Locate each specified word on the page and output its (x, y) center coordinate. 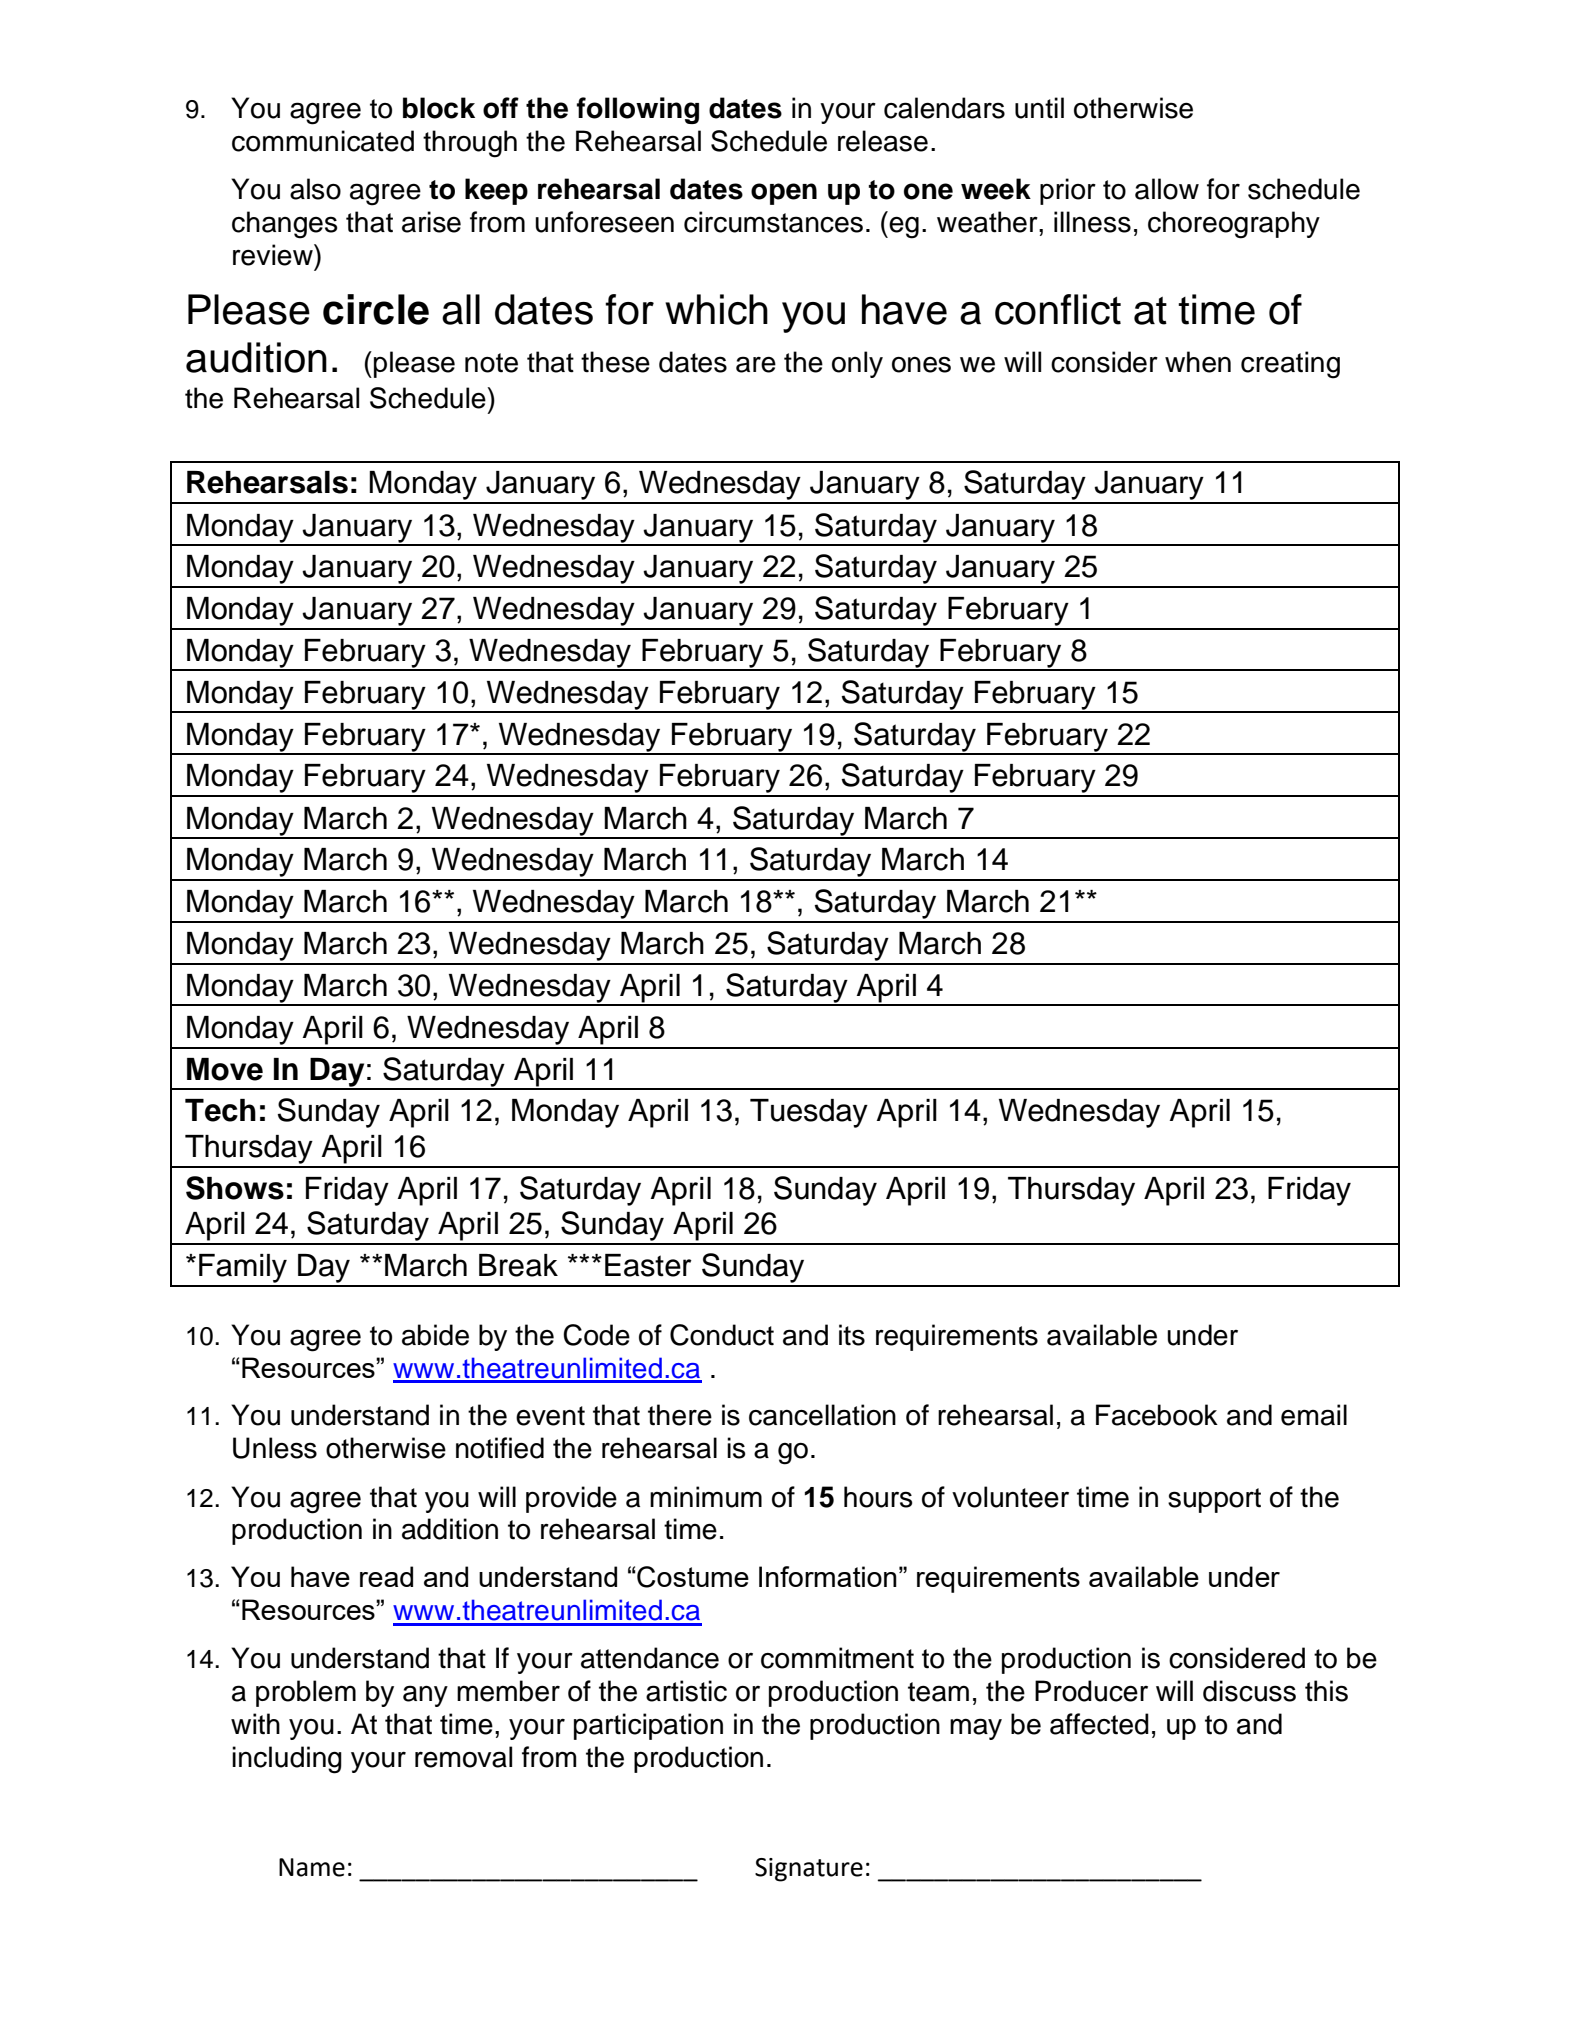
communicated (323, 141)
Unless (275, 1448)
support (1214, 1500)
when (1198, 362)
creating (1290, 365)
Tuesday (809, 1113)
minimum (706, 1497)
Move (225, 1069)
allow (1167, 189)
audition (256, 357)
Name (312, 1867)
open (784, 194)
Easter (648, 1265)
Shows (235, 1188)
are (756, 364)
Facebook (1157, 1415)
